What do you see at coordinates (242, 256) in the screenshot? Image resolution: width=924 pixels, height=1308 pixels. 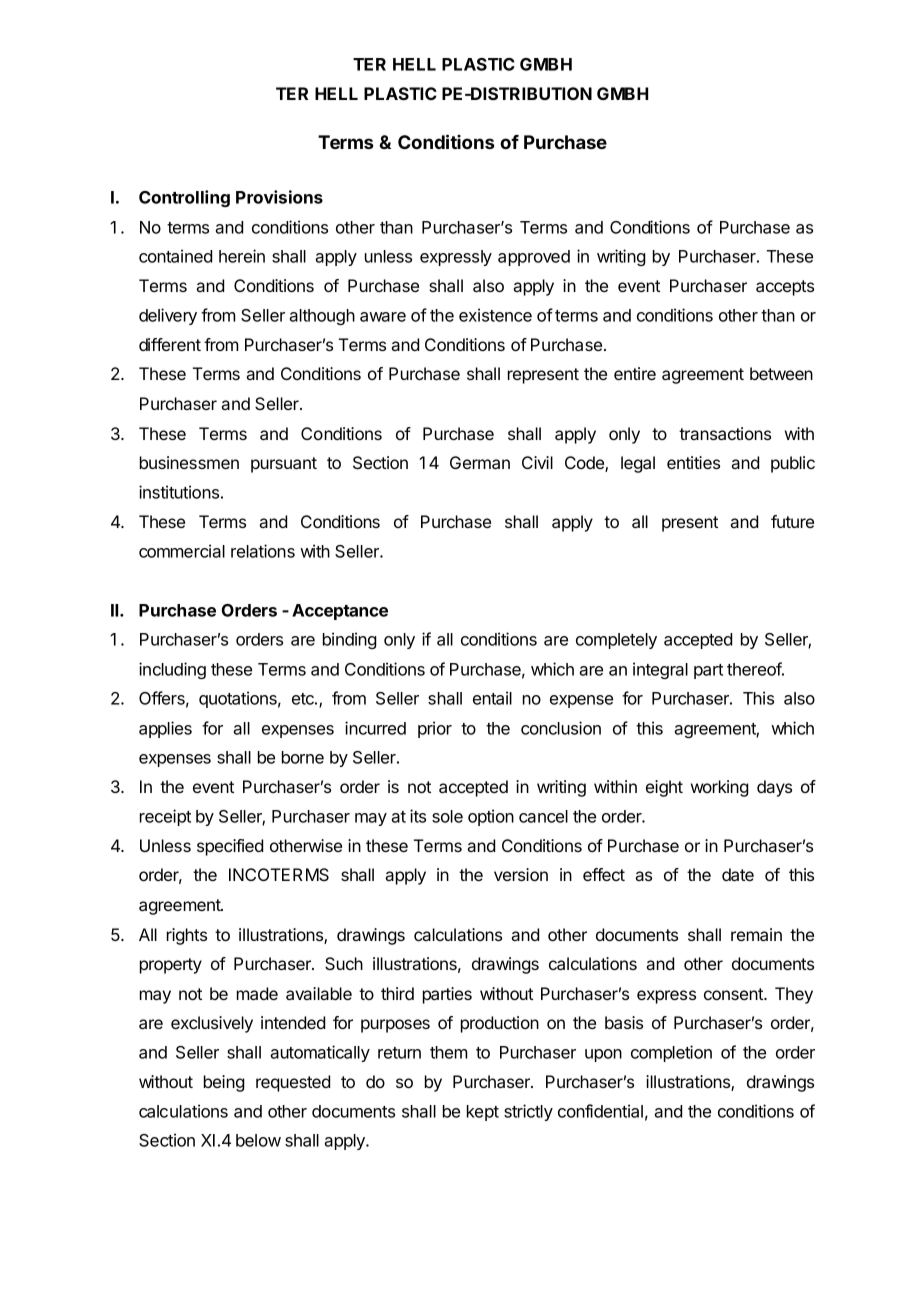 I see `herein` at bounding box center [242, 256].
